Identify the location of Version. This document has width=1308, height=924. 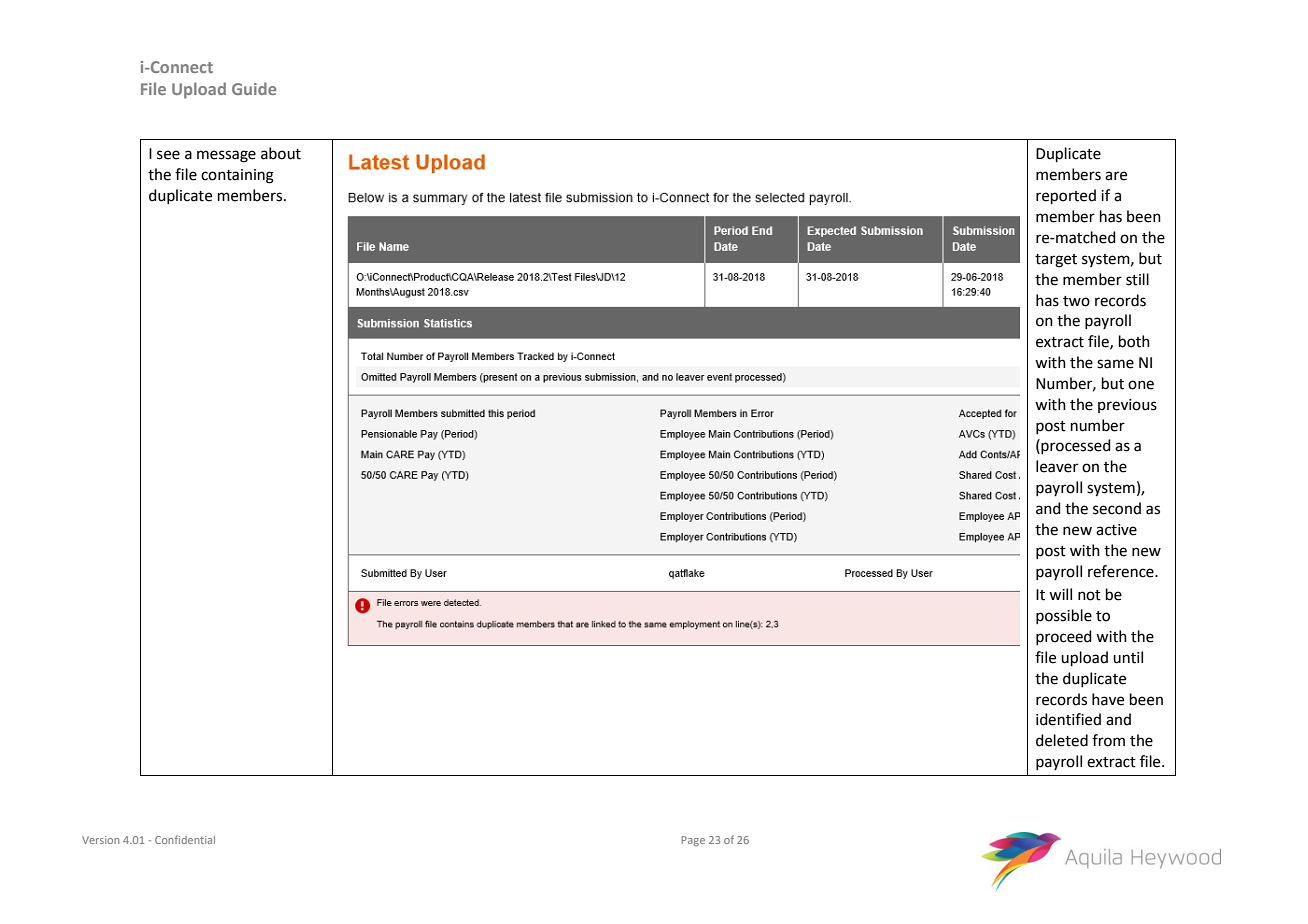
(100, 840).
